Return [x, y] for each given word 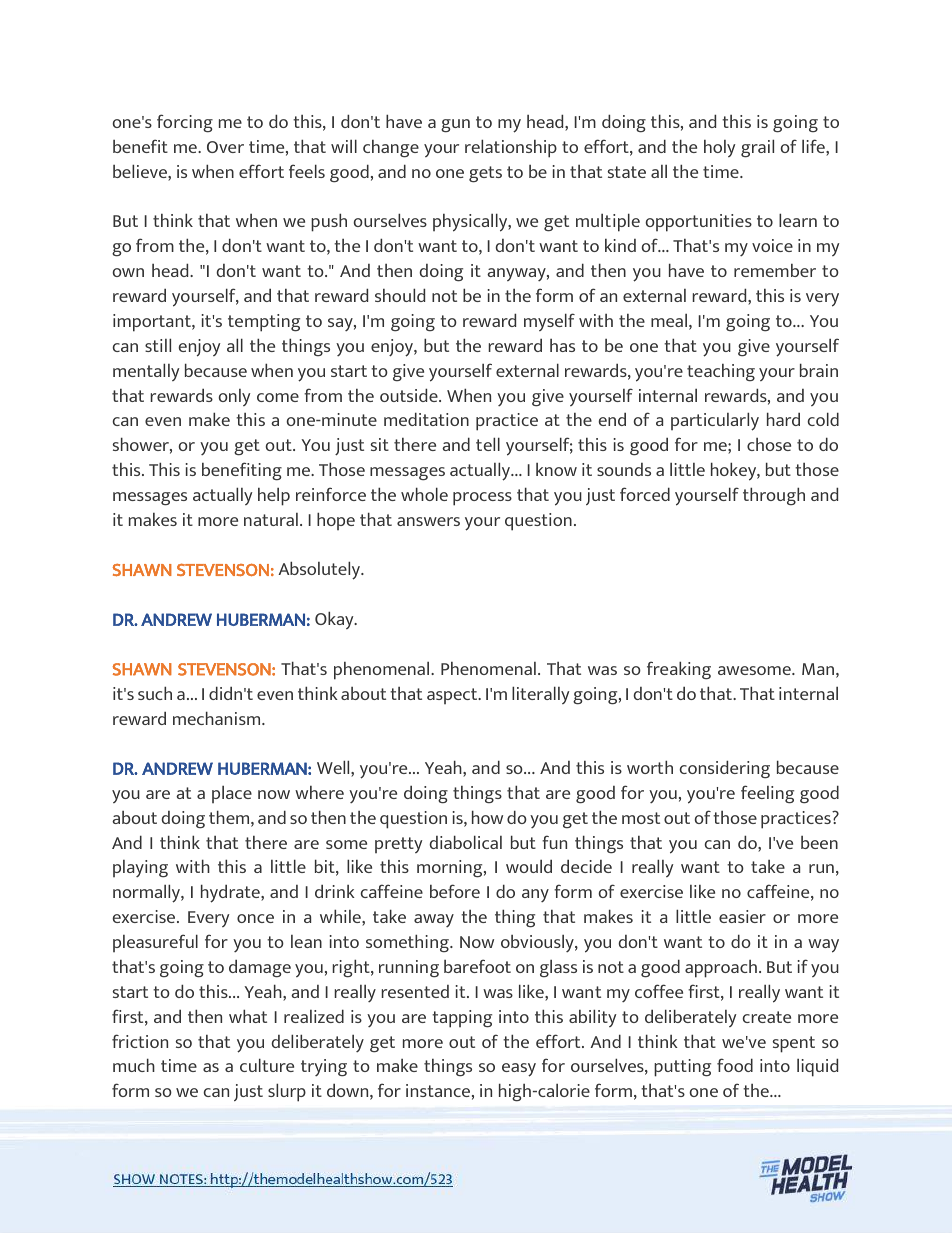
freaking [679, 670]
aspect [453, 696]
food [735, 1065]
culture [267, 1065]
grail [757, 148]
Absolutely [320, 570]
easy [519, 1070]
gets [485, 174]
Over [225, 147]
